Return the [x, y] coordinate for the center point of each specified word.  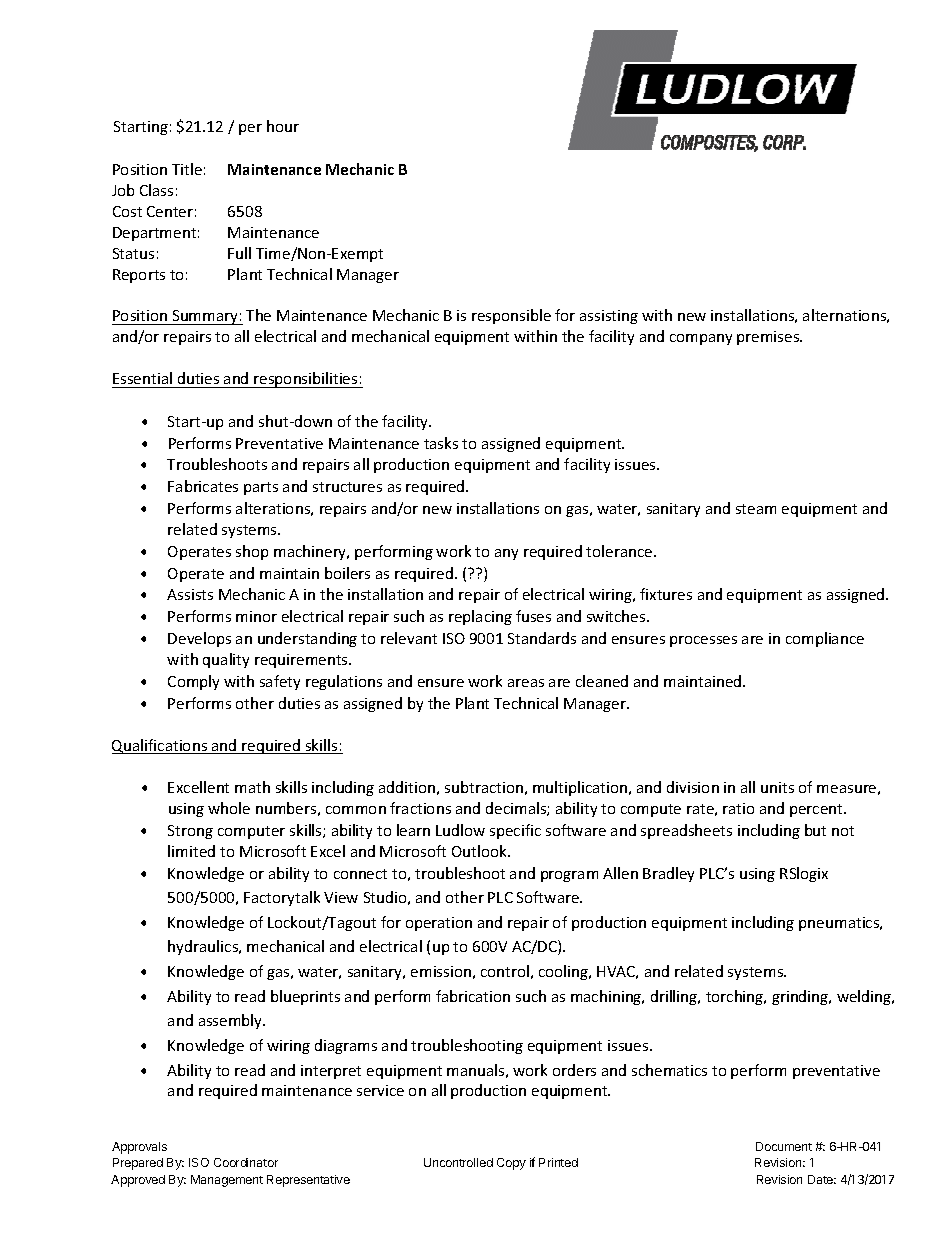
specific [515, 831]
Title [187, 169]
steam [756, 509]
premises [769, 338]
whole [229, 808]
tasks [441, 443]
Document [784, 1146]
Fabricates [203, 486]
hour [283, 126]
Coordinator [246, 1162]
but [815, 830]
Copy [511, 1164]
